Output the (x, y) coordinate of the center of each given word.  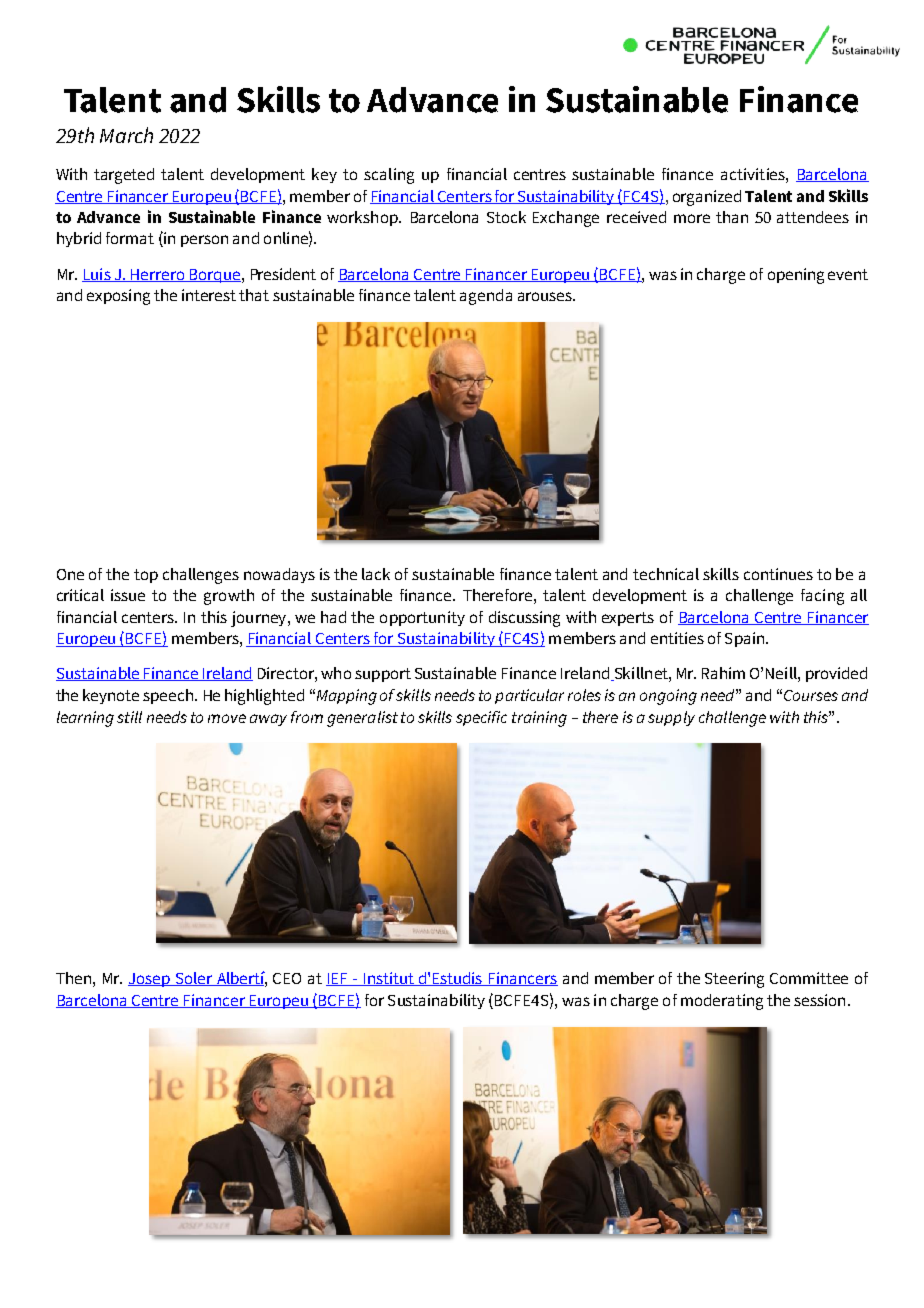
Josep (150, 980)
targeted (124, 176)
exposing (118, 297)
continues (778, 574)
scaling (389, 176)
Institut (388, 979)
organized (707, 198)
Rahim (723, 673)
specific (481, 718)
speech (168, 696)
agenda (486, 297)
